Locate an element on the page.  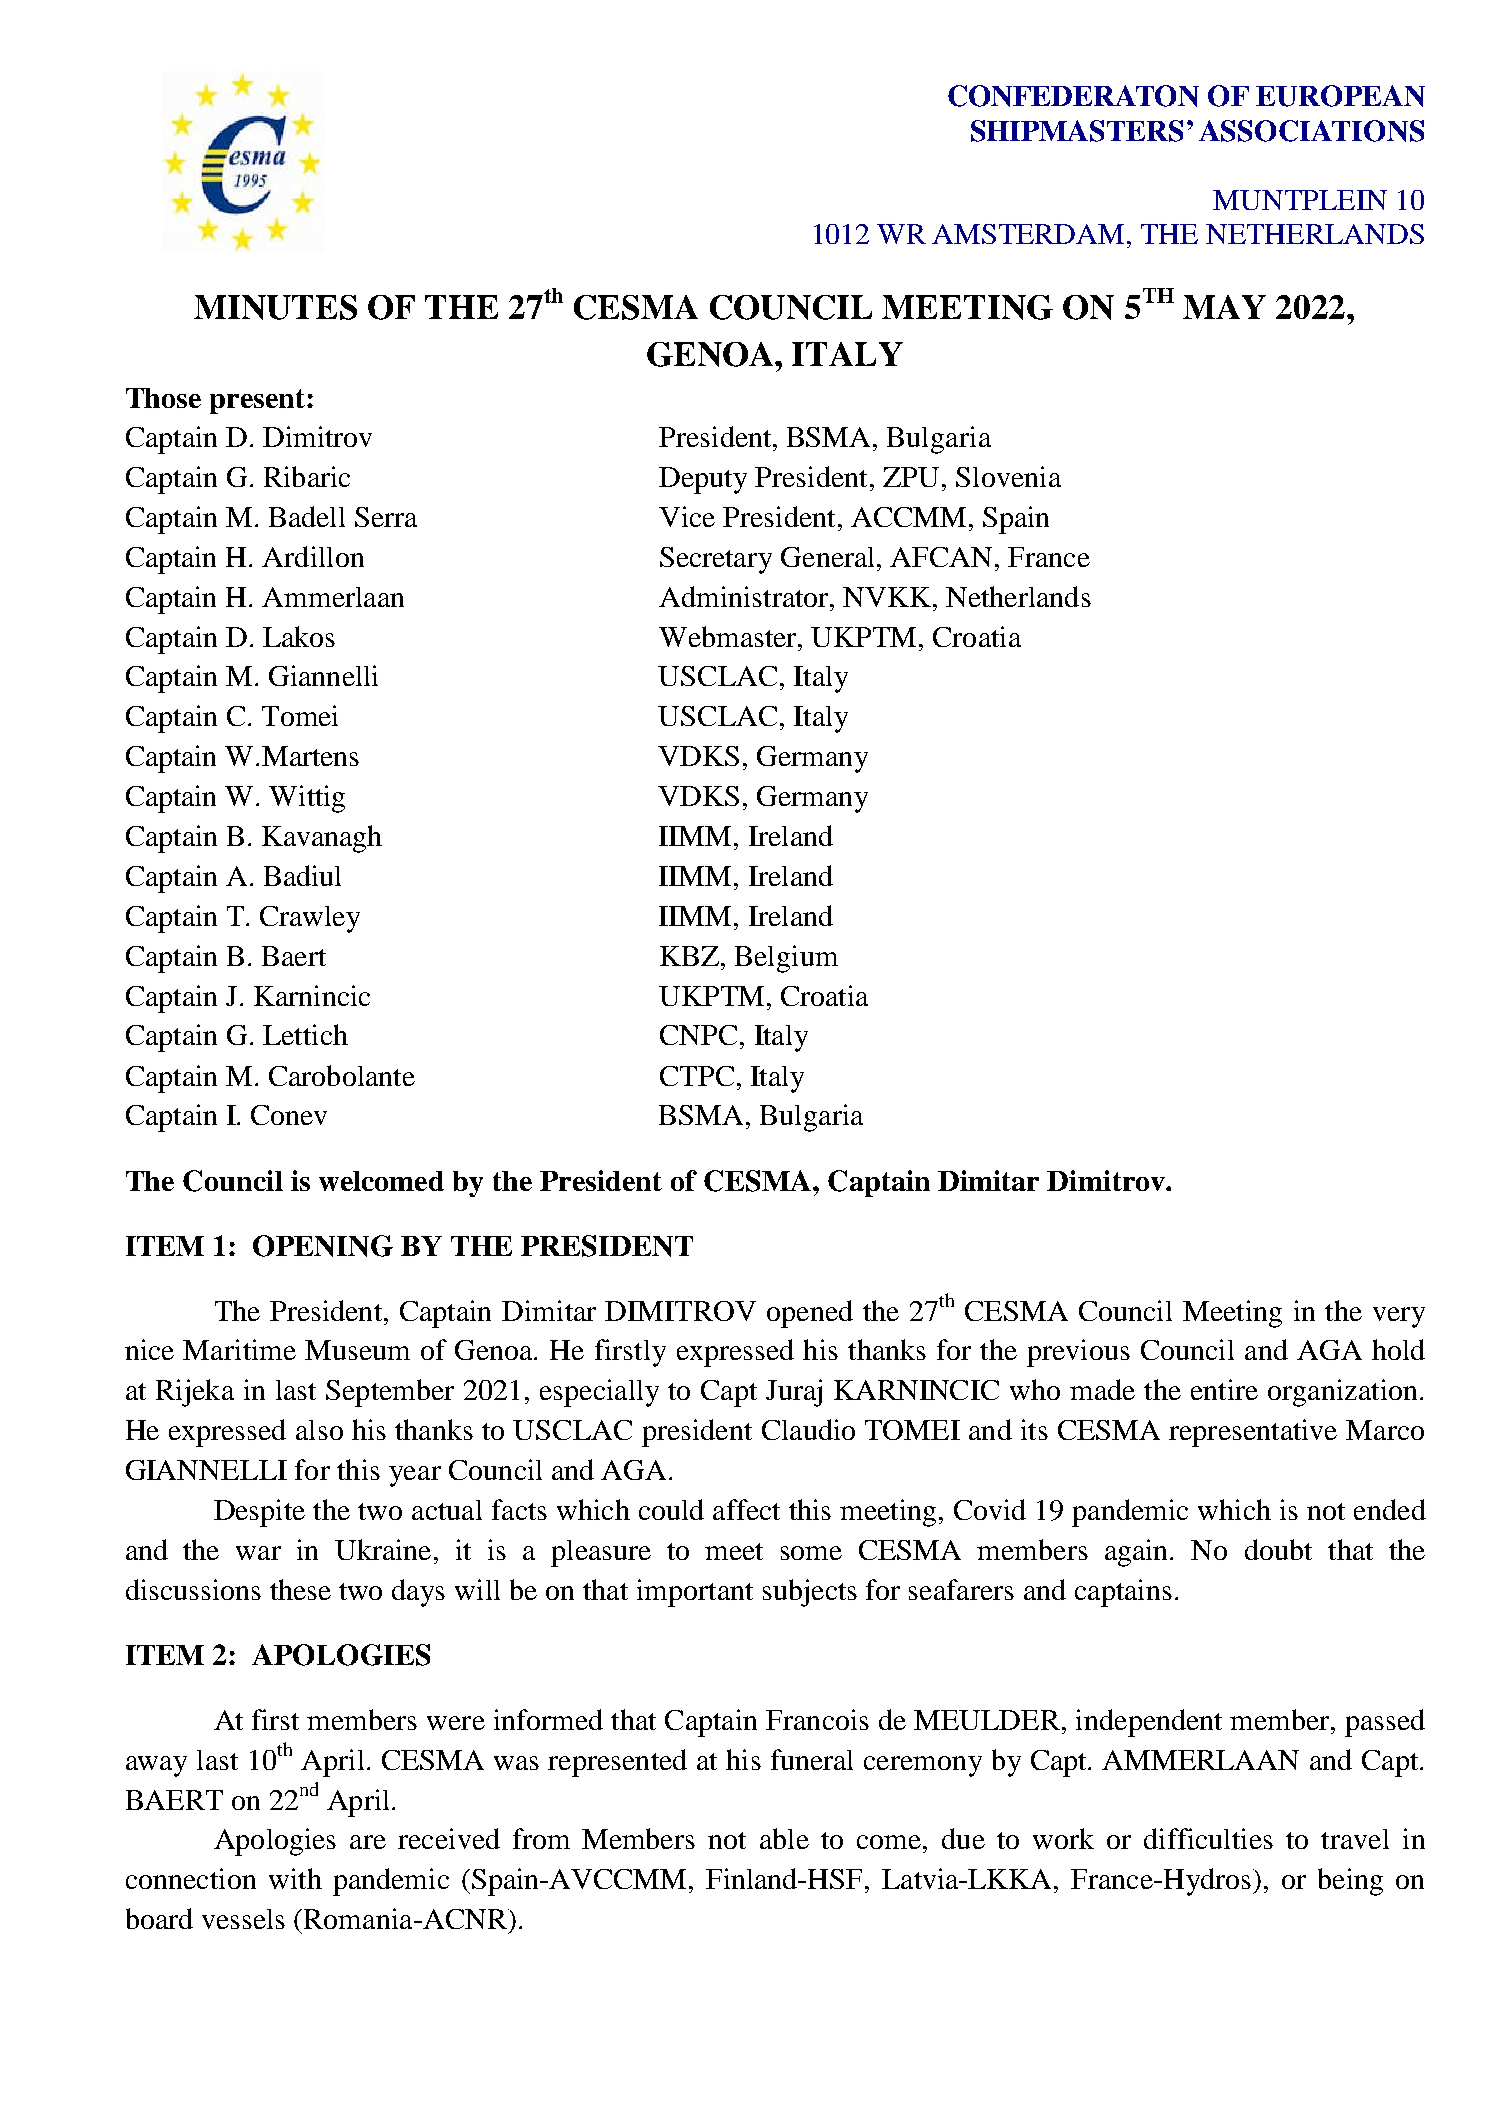
Belgium is located at coordinates (786, 959).
